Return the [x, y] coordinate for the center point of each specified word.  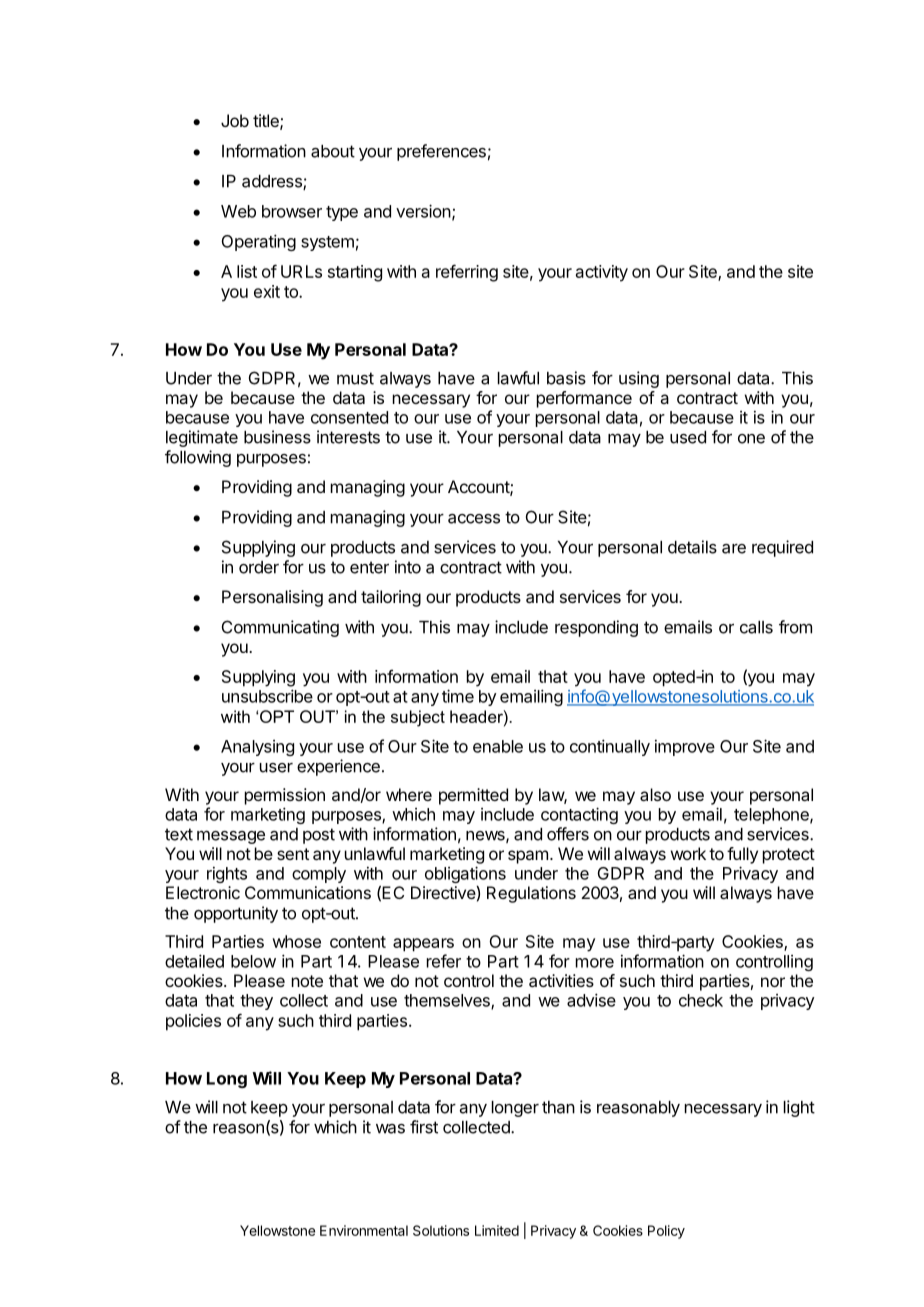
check [701, 1000]
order [259, 567]
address [273, 182]
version [423, 211]
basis [566, 378]
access [474, 519]
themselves [448, 1001]
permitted [473, 796]
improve [685, 748]
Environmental [364, 1230]
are [734, 549]
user [276, 768]
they [256, 1002]
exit [267, 291]
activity [602, 273]
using [639, 379]
